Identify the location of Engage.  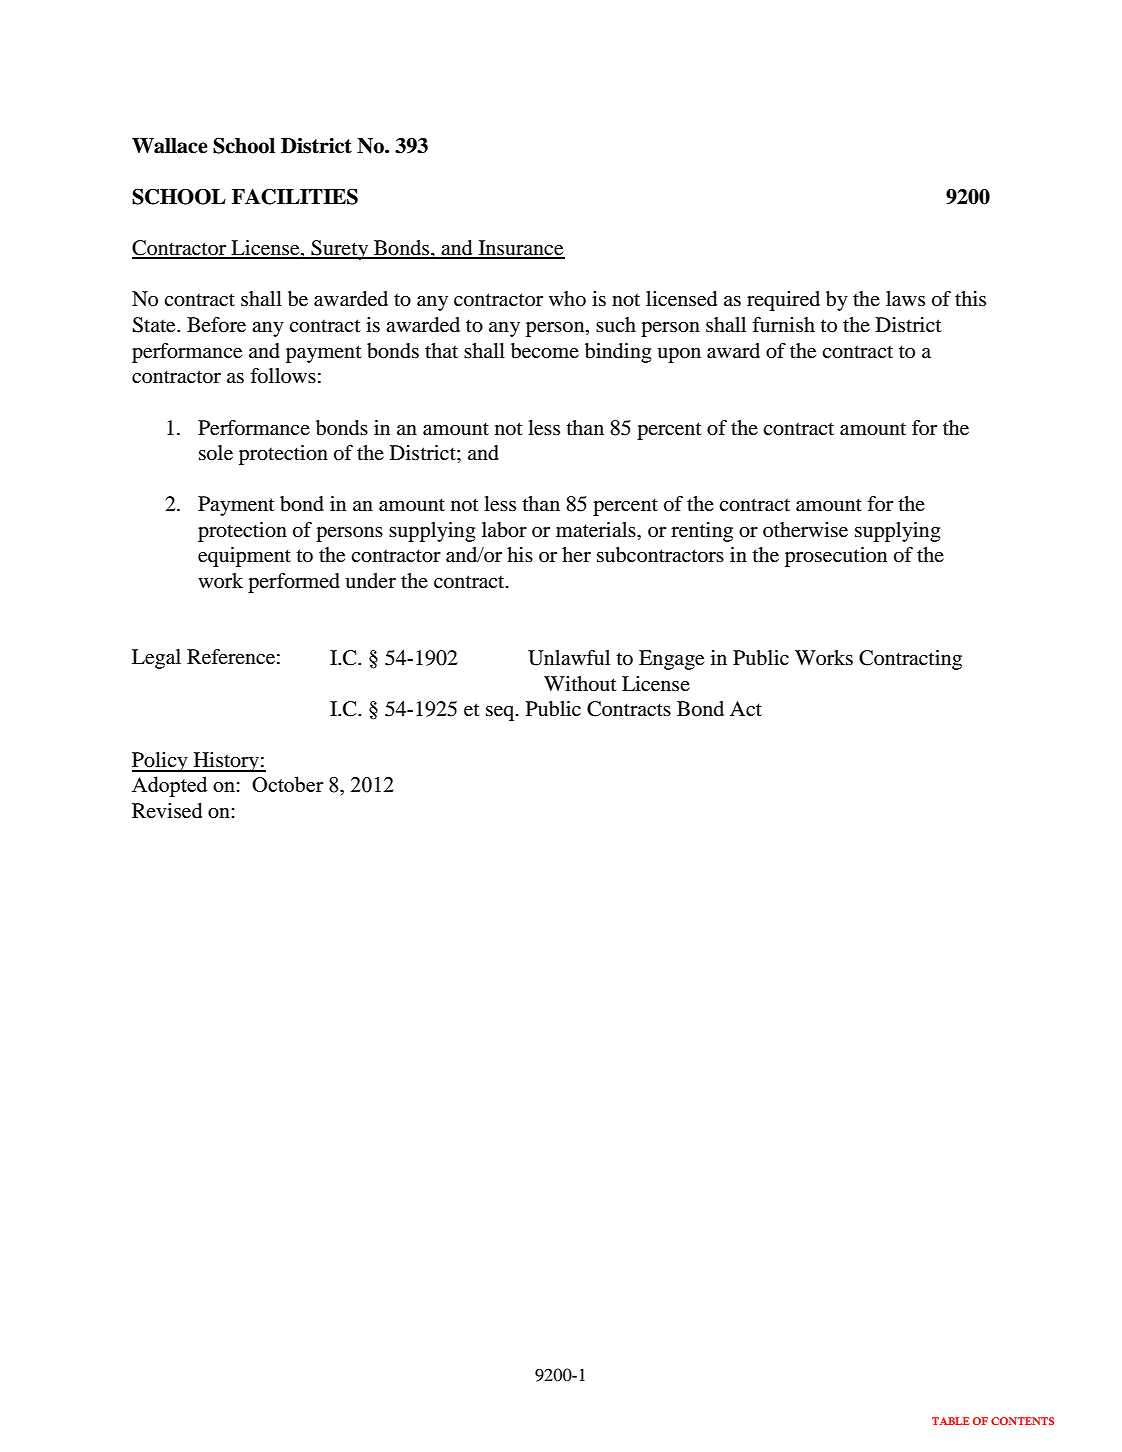
(671, 660).
